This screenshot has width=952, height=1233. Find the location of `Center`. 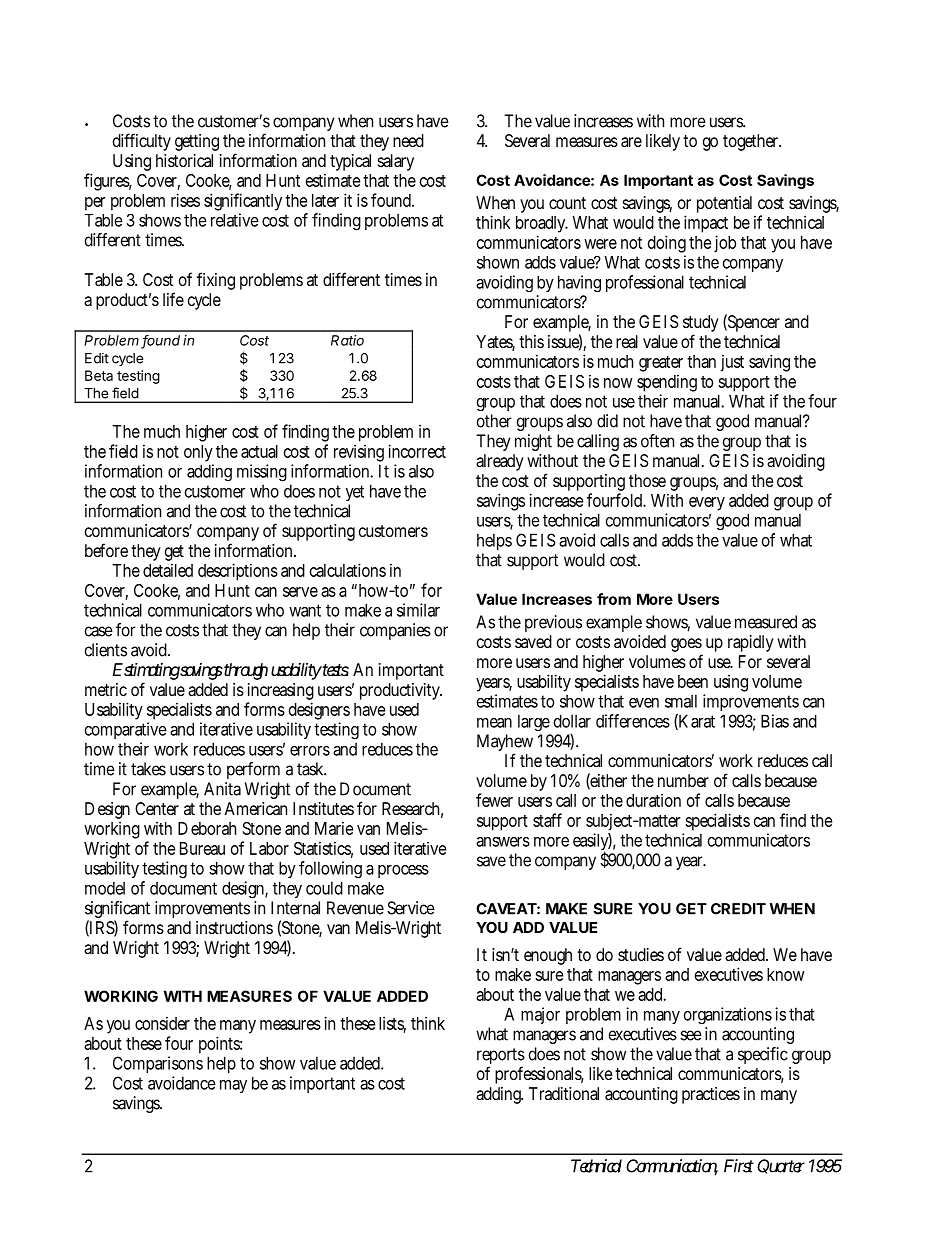

Center is located at coordinates (157, 808).
